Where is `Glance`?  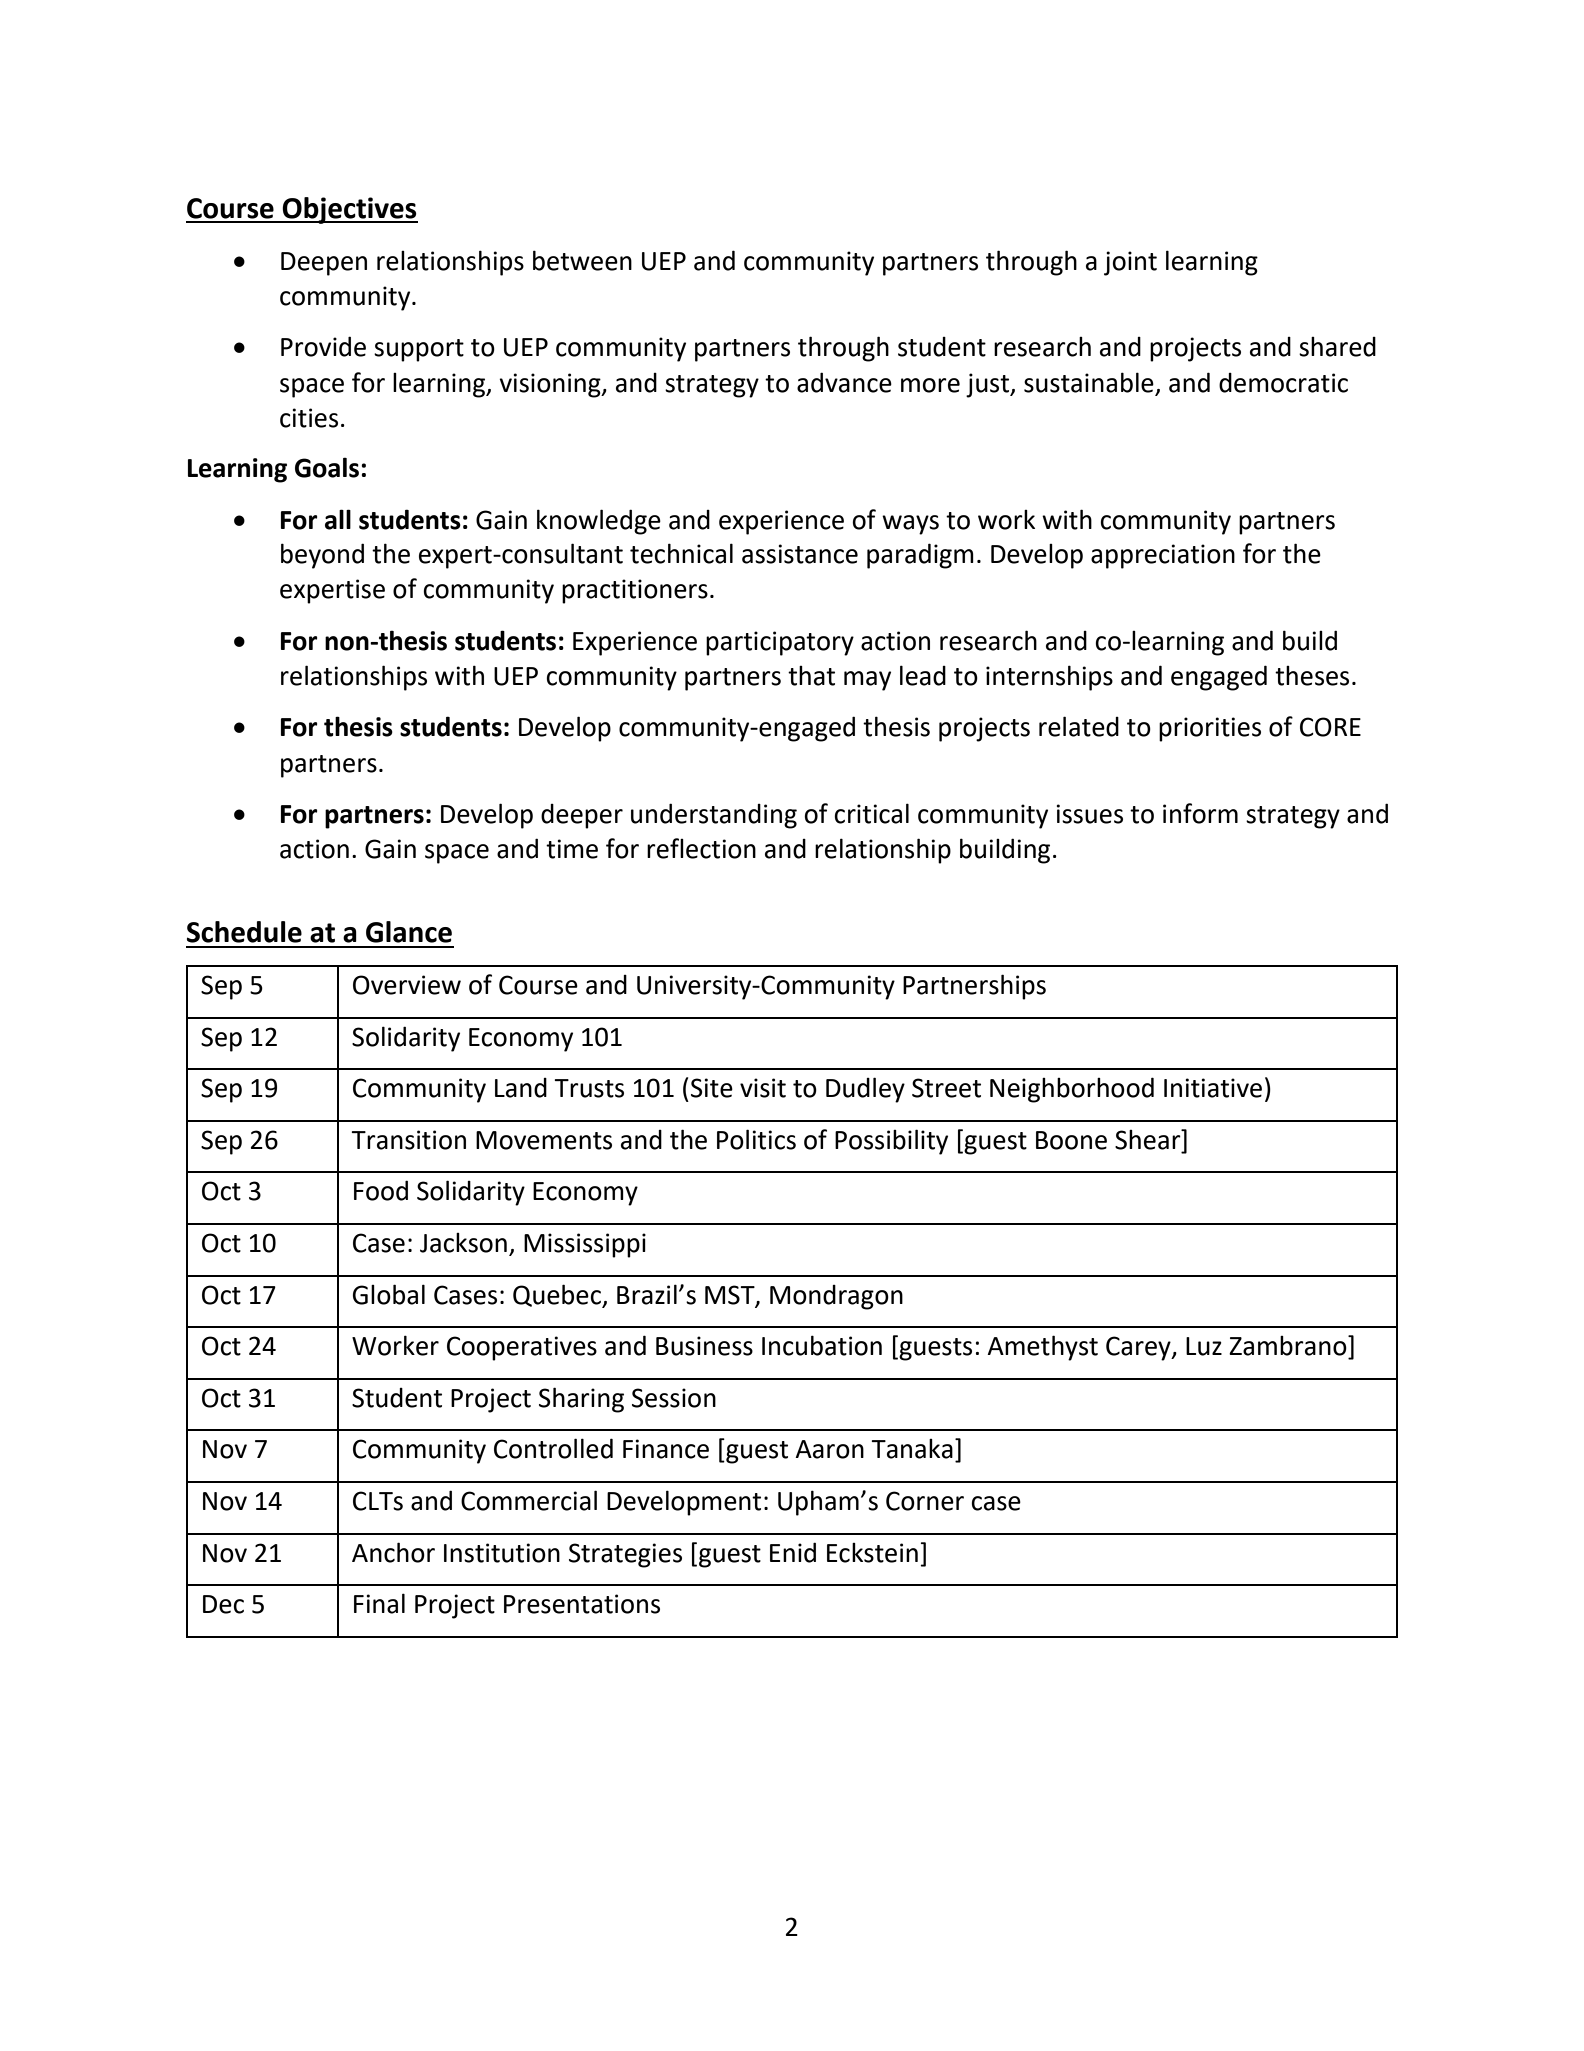 Glance is located at coordinates (409, 932).
